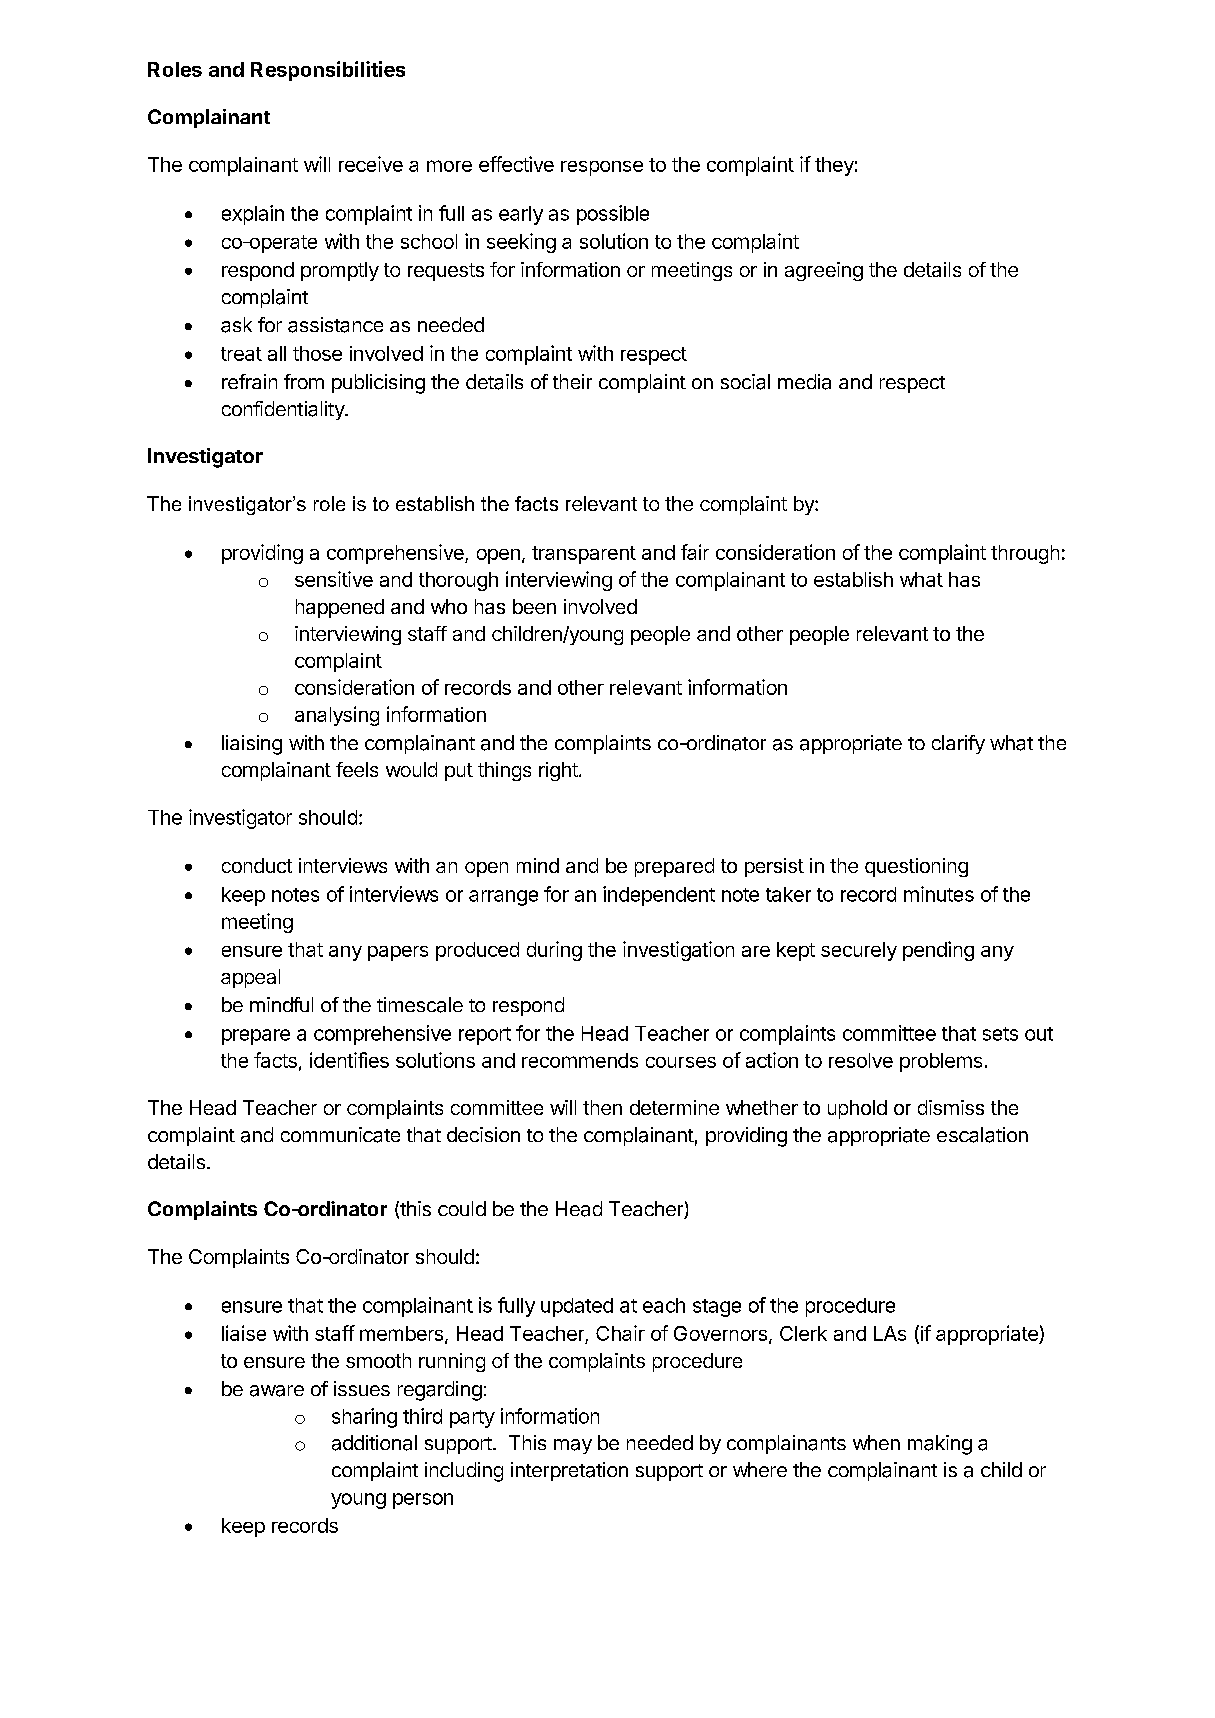 Image resolution: width=1215 pixels, height=1718 pixels. What do you see at coordinates (558, 771) in the screenshot?
I see `right` at bounding box center [558, 771].
